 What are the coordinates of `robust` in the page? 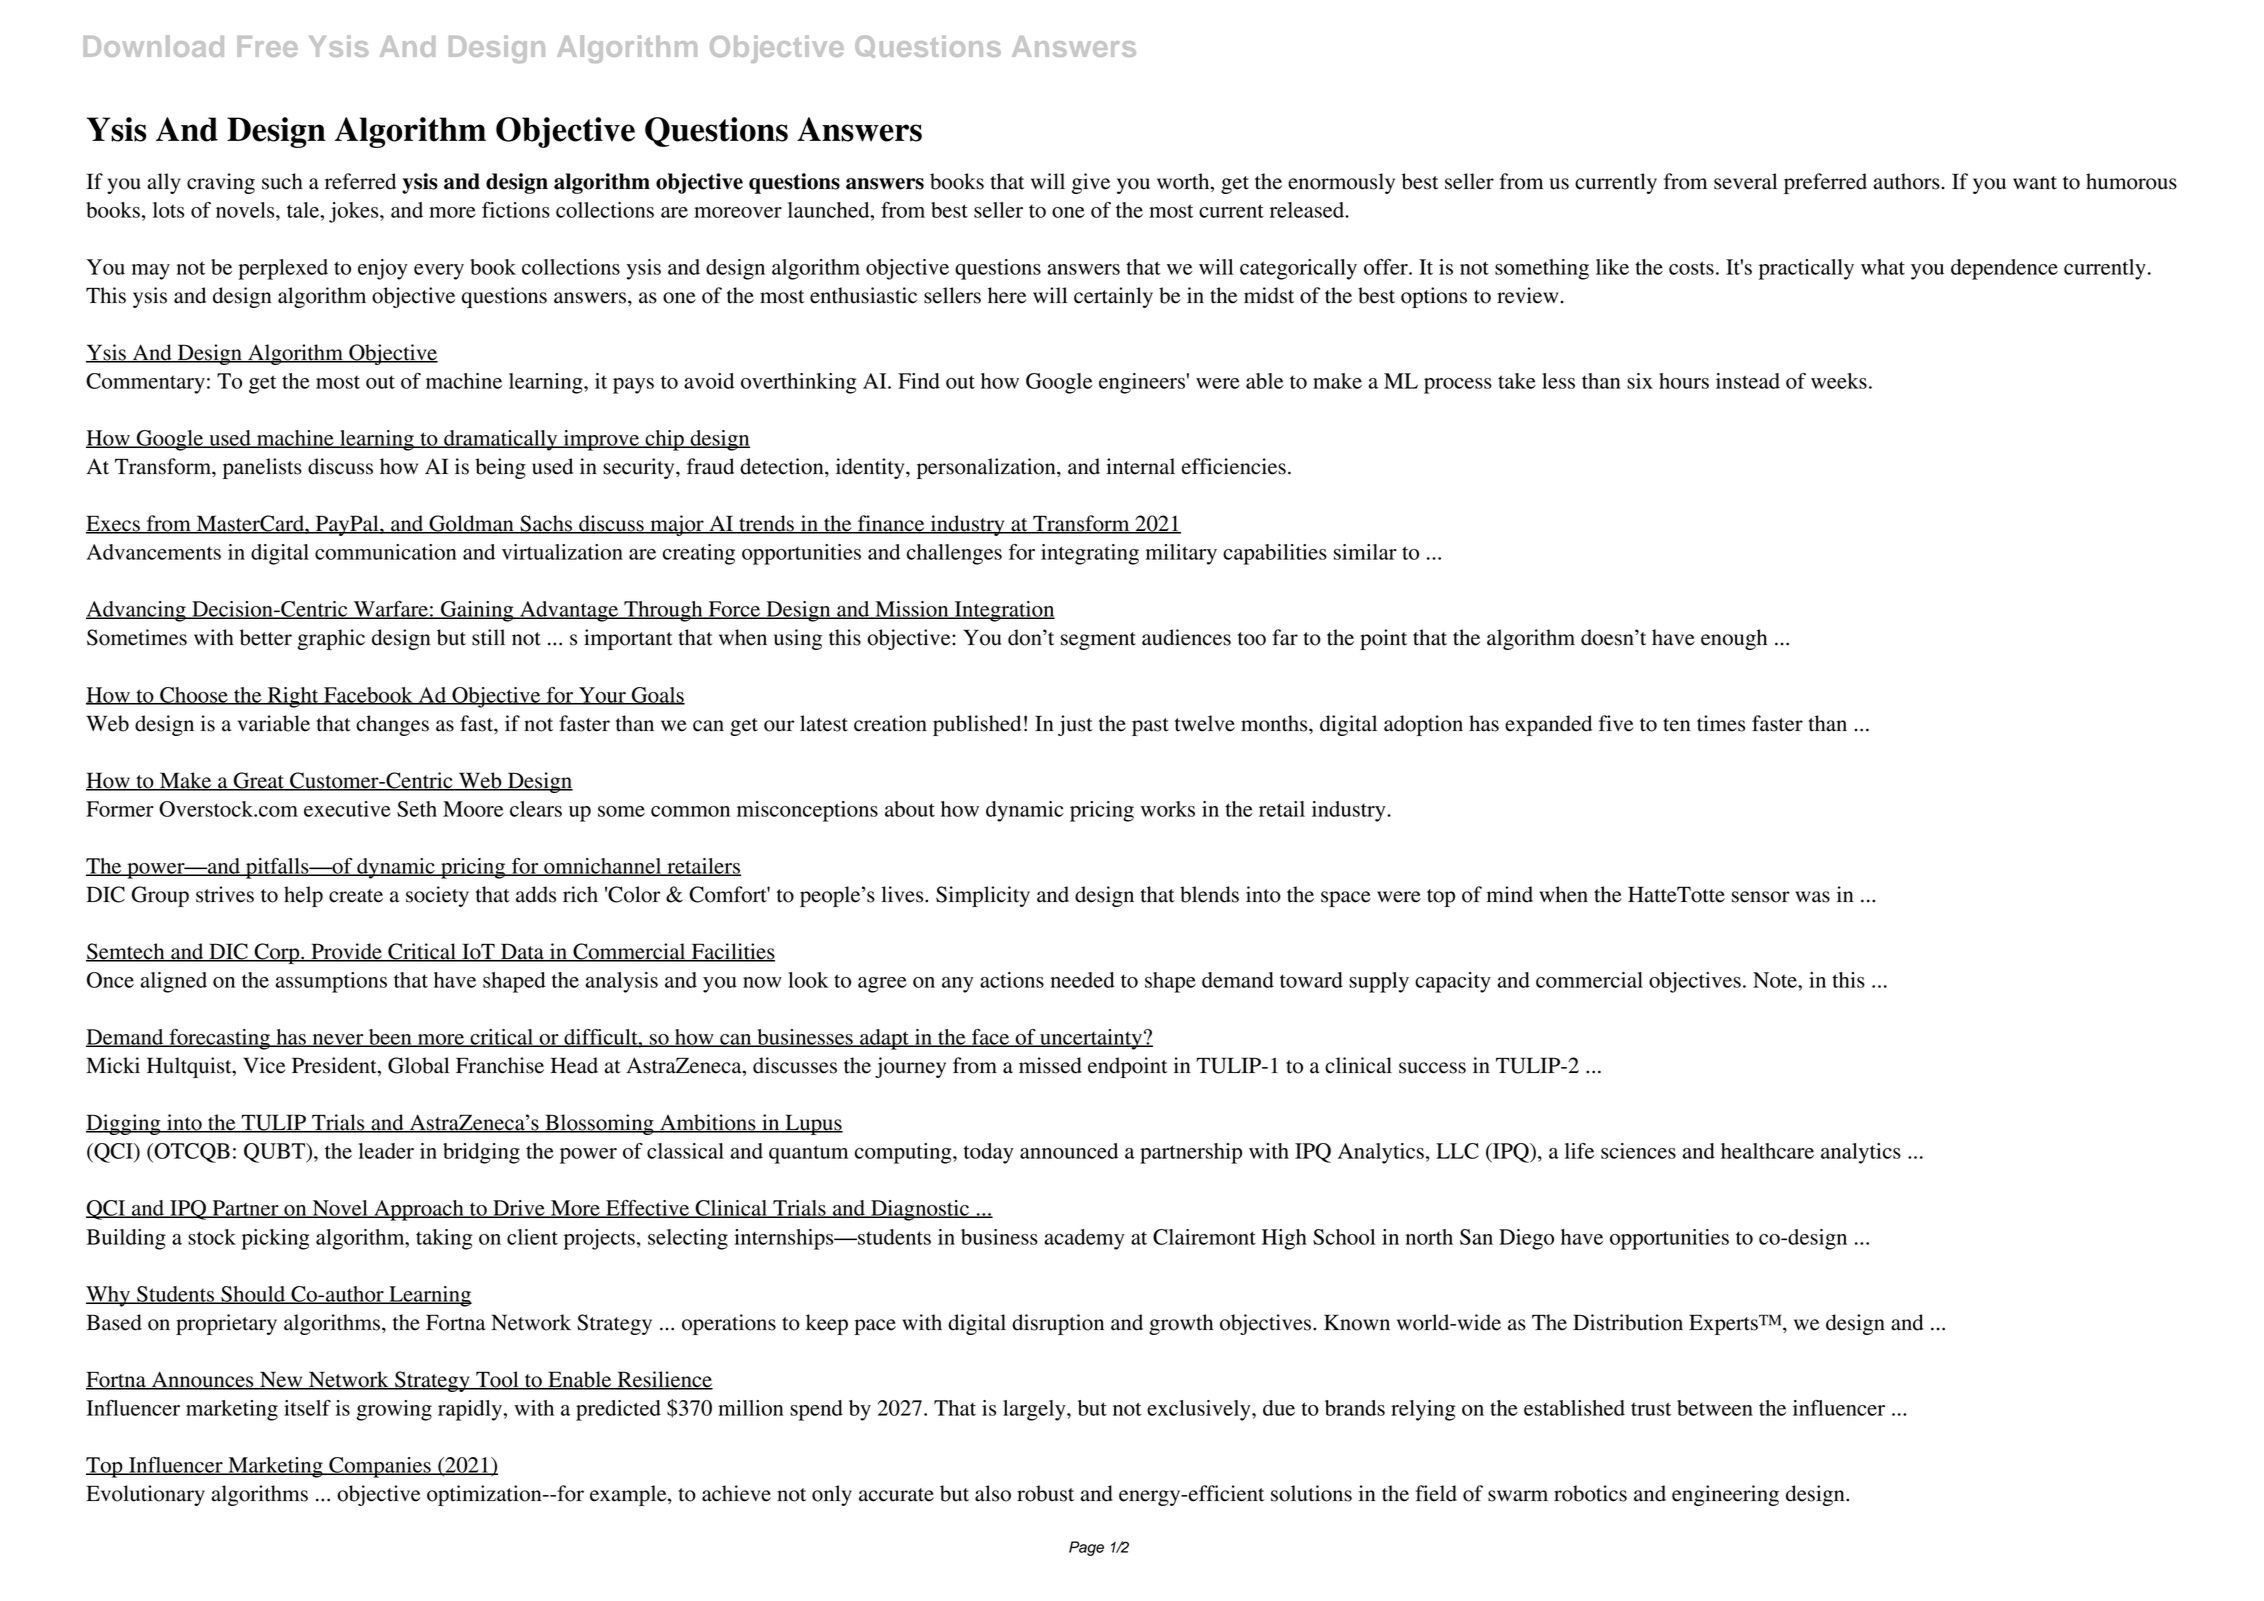 It's located at (1045, 1493).
